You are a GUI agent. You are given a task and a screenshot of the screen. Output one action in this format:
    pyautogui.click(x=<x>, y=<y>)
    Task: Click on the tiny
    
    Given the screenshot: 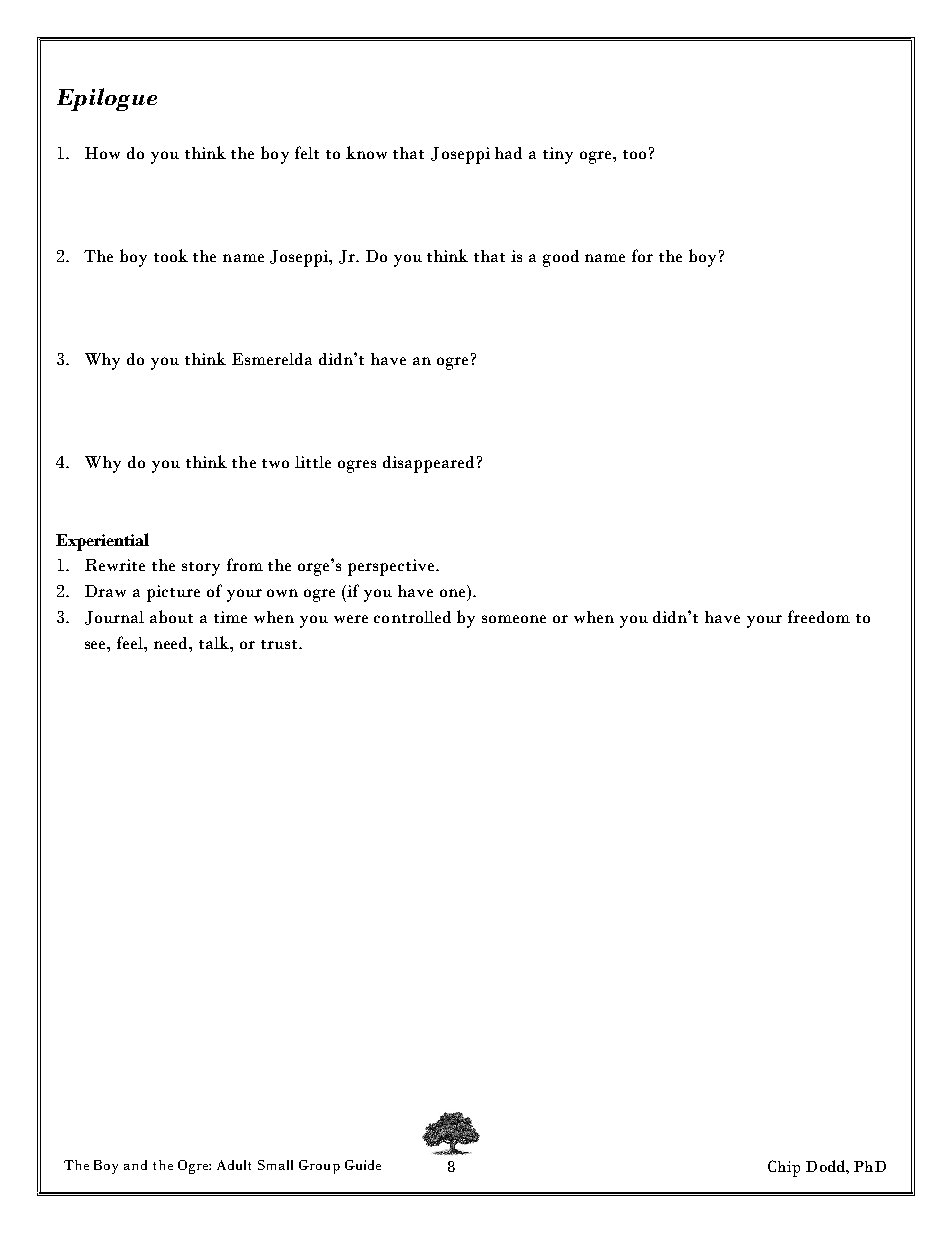 What is the action you would take?
    pyautogui.click(x=558, y=155)
